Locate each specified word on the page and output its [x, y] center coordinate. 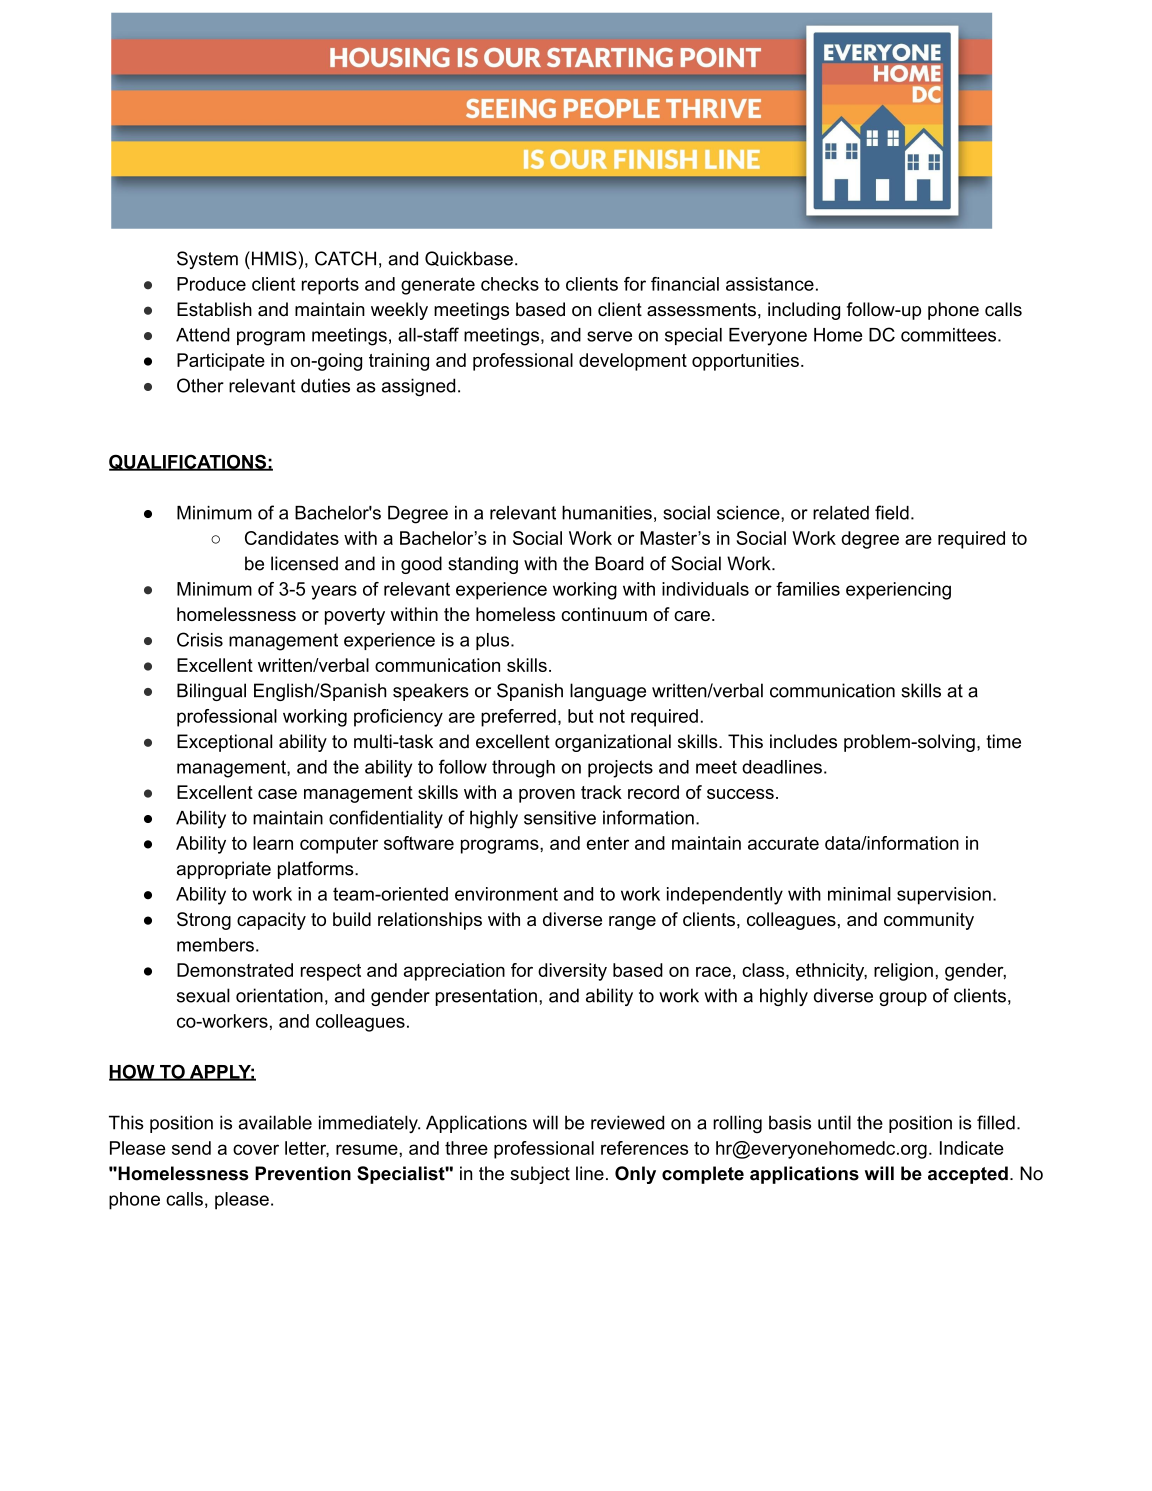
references [644, 1148]
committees [950, 335]
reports [330, 286]
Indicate [972, 1148]
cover [256, 1149]
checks [510, 284]
